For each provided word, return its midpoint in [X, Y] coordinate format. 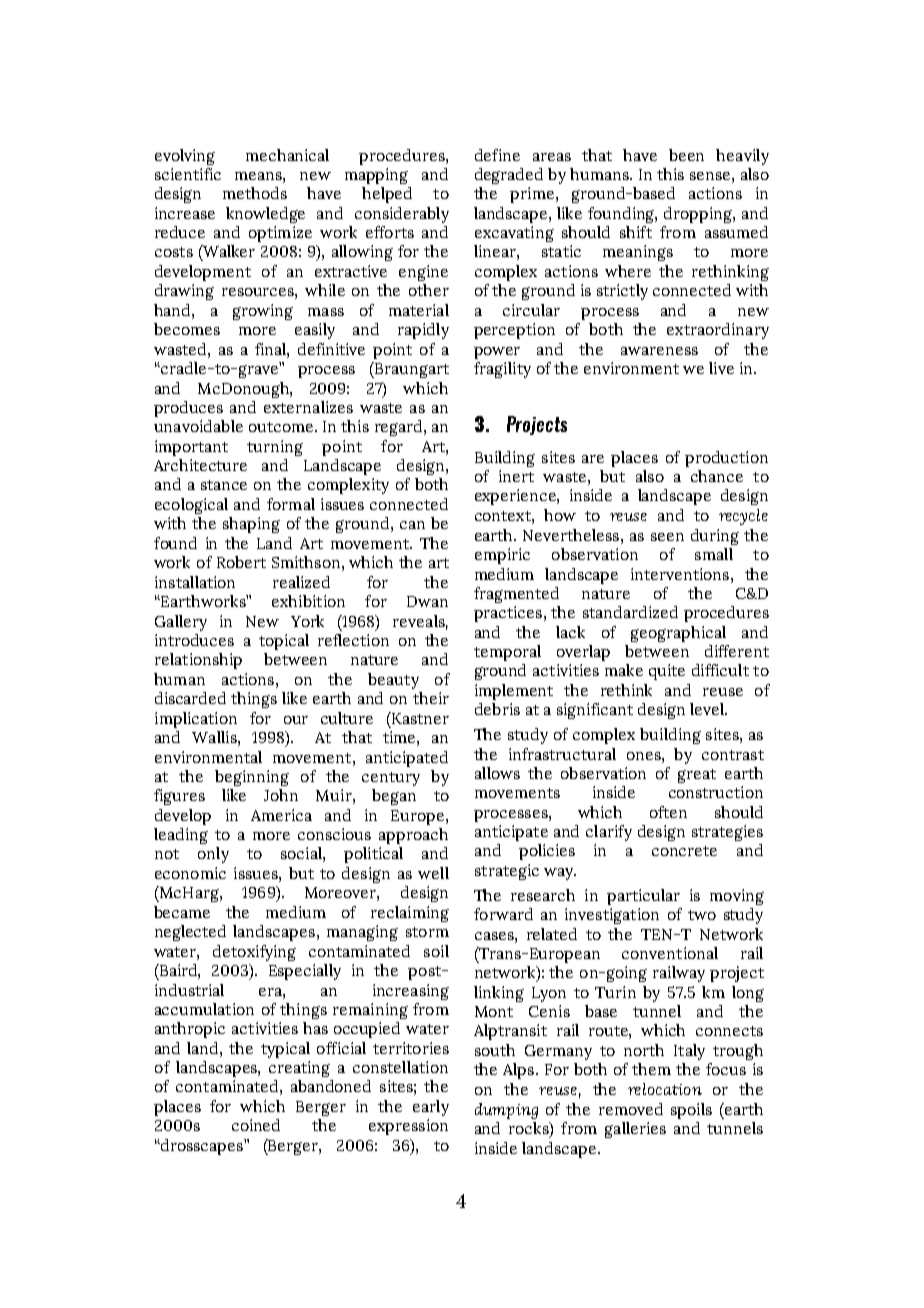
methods [255, 193]
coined [256, 1125]
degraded [509, 176]
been [686, 155]
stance [224, 485]
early [431, 1108]
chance [717, 476]
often [668, 812]
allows [497, 773]
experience [516, 497]
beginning [252, 778]
